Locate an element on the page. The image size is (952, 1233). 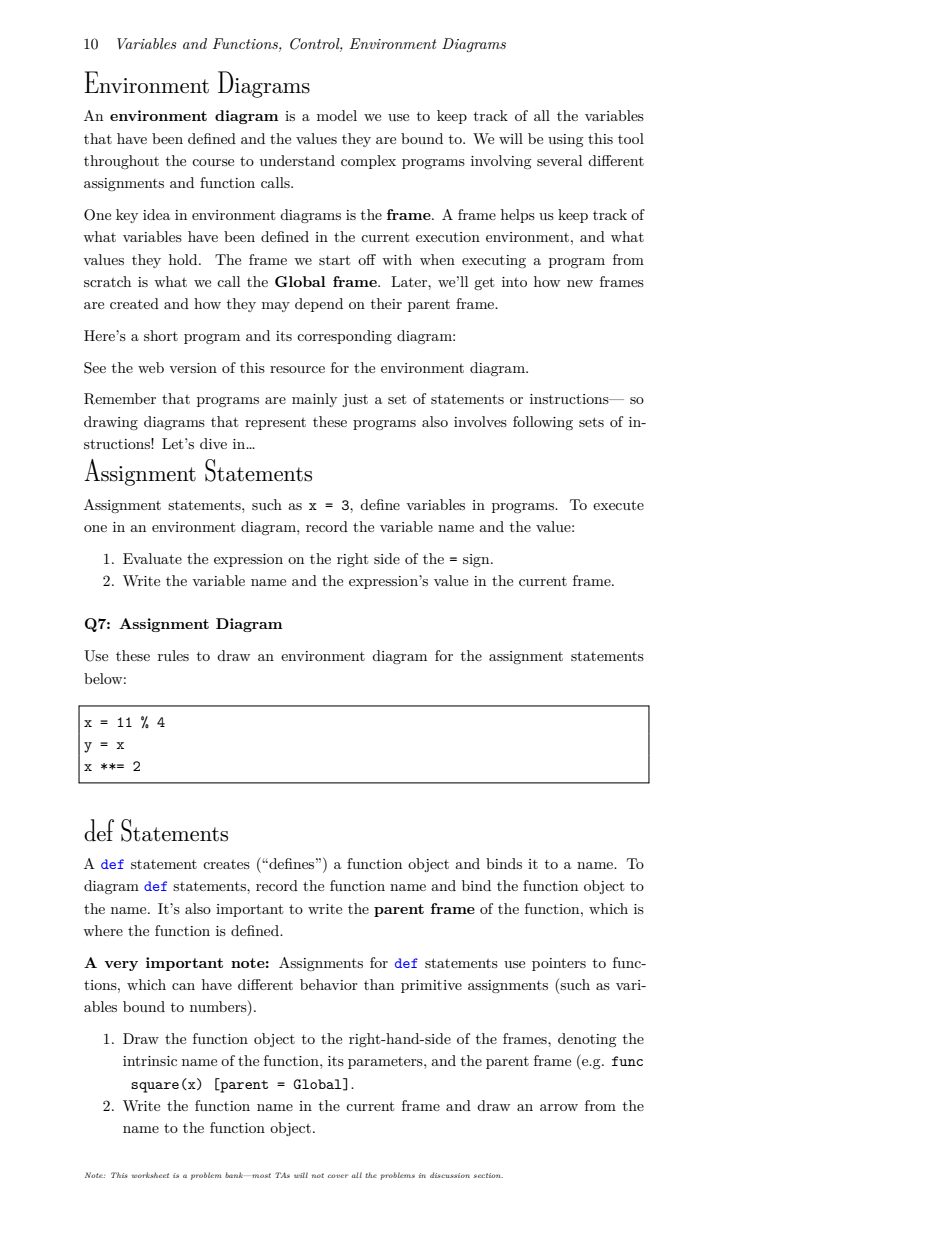
worksheet is located at coordinates (150, 1175).
